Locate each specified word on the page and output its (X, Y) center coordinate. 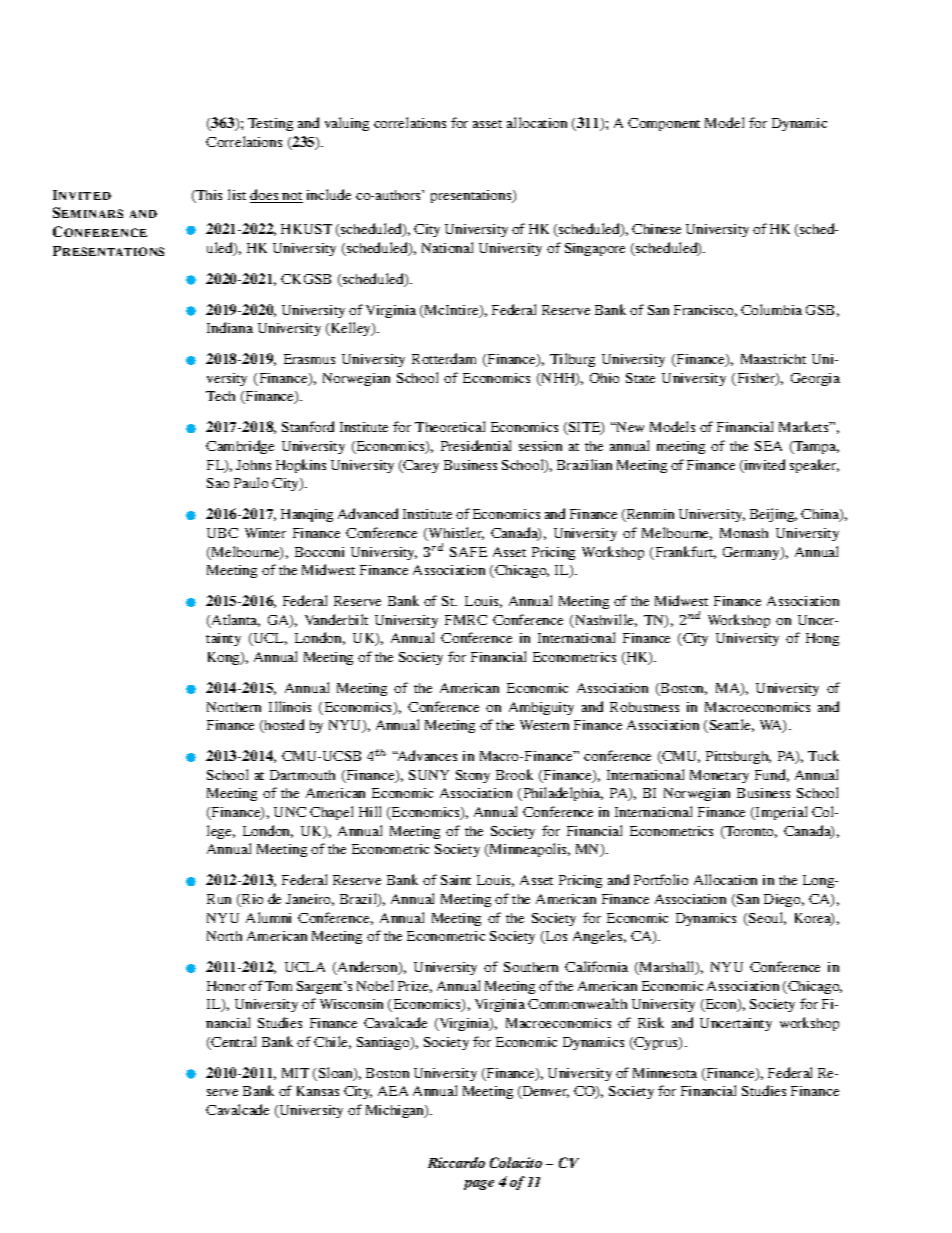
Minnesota (665, 1073)
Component (664, 124)
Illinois (290, 706)
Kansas (318, 1091)
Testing (270, 124)
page (479, 1185)
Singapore (595, 249)
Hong (822, 639)
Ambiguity (541, 708)
